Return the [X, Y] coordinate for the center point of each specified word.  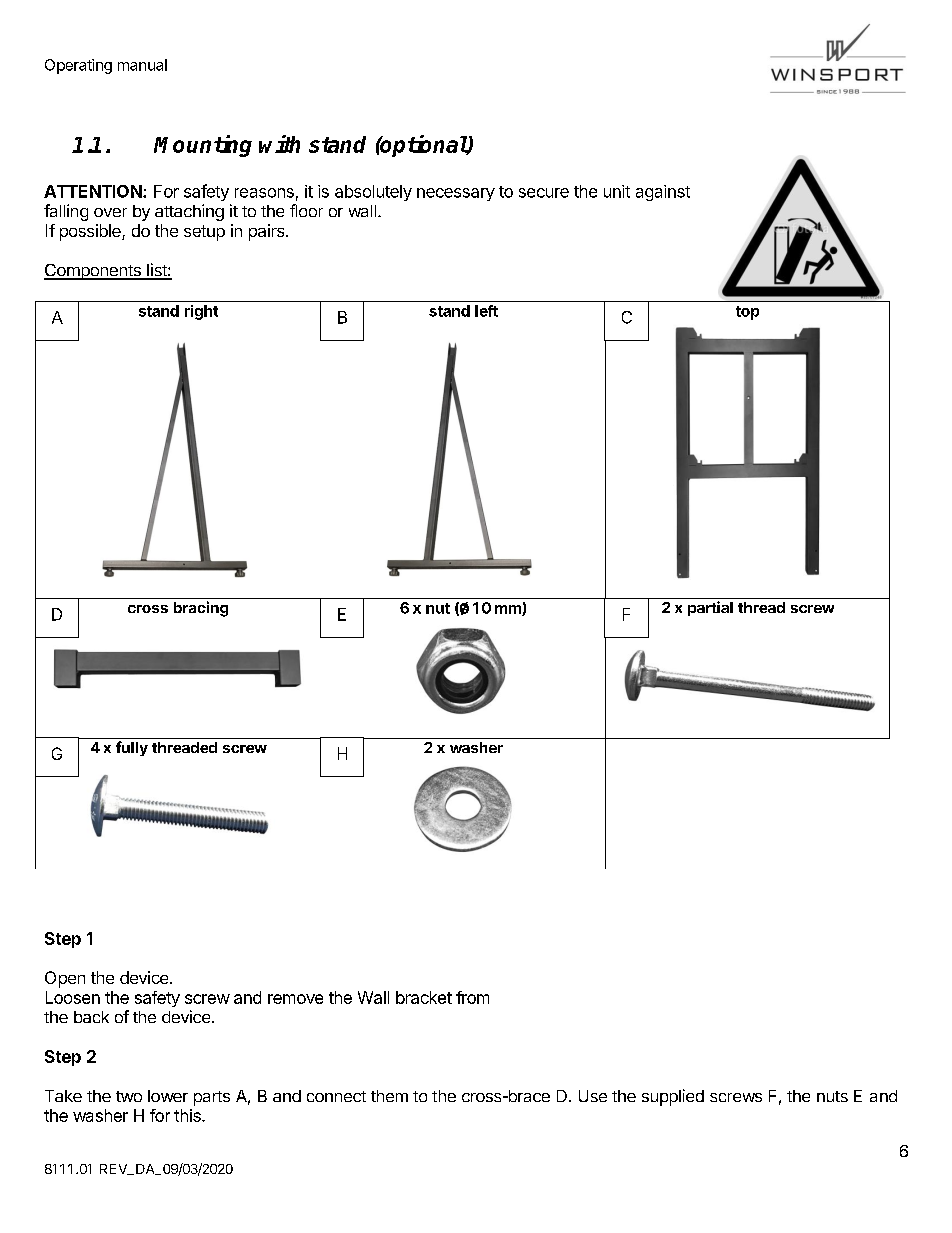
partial [710, 608]
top [747, 313]
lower [168, 1096]
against [663, 193]
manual [142, 65]
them [389, 1096]
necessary [456, 194]
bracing [201, 609]
